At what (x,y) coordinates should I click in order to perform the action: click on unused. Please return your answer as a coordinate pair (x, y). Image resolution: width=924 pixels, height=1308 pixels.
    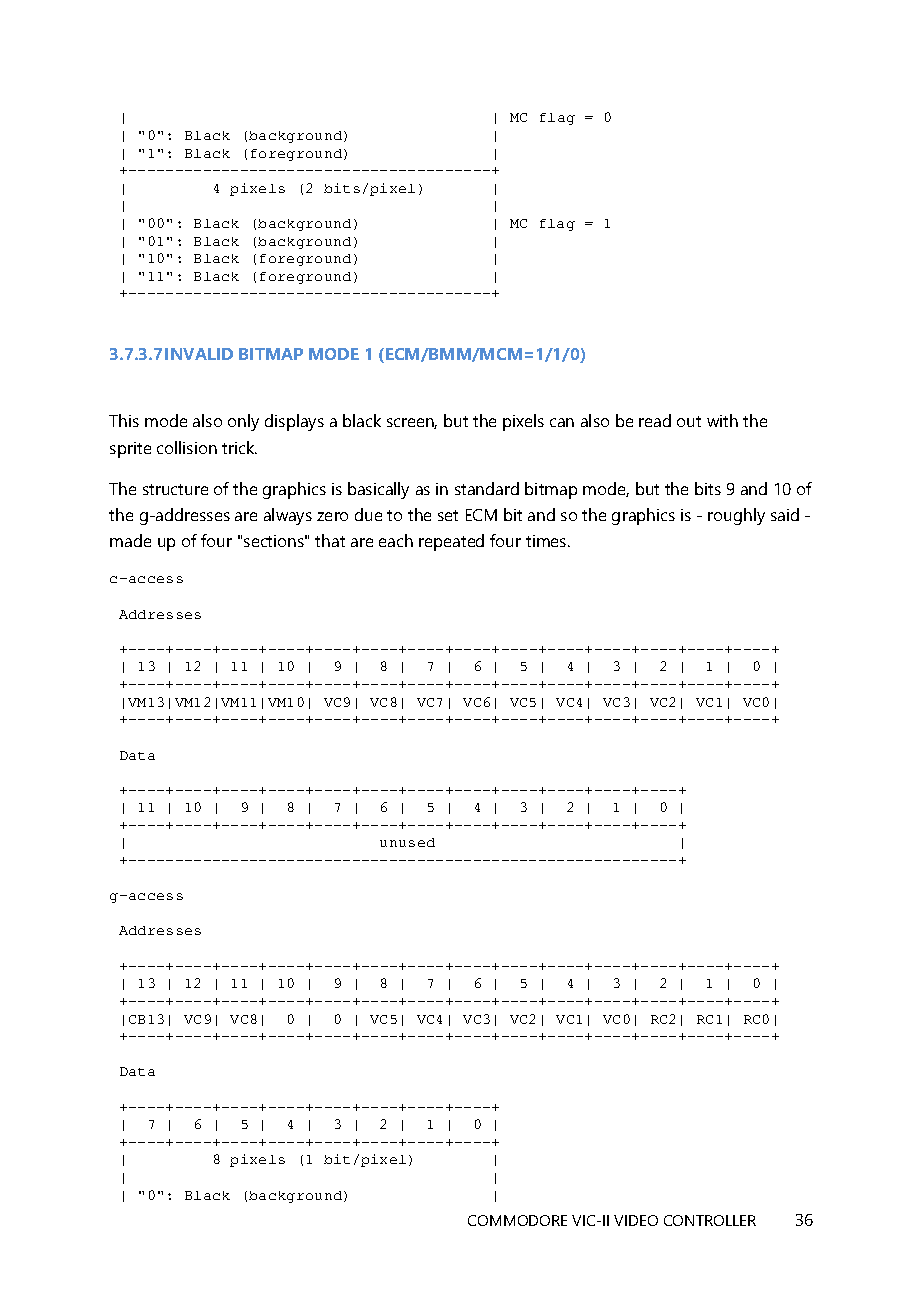
    Looking at the image, I should click on (407, 842).
